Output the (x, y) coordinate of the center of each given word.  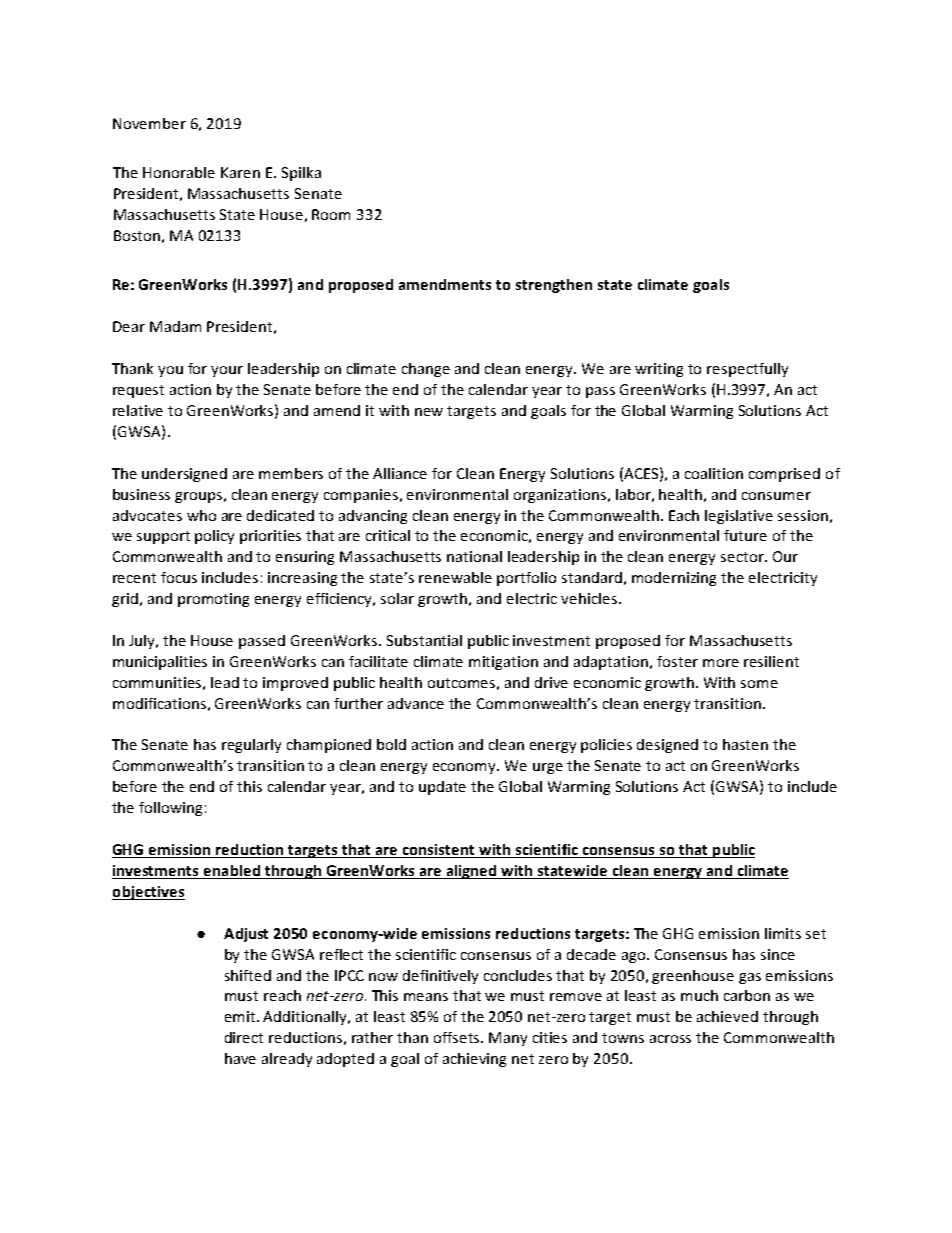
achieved (727, 1016)
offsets (458, 1037)
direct (244, 1037)
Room (331, 214)
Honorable (179, 172)
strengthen (554, 286)
